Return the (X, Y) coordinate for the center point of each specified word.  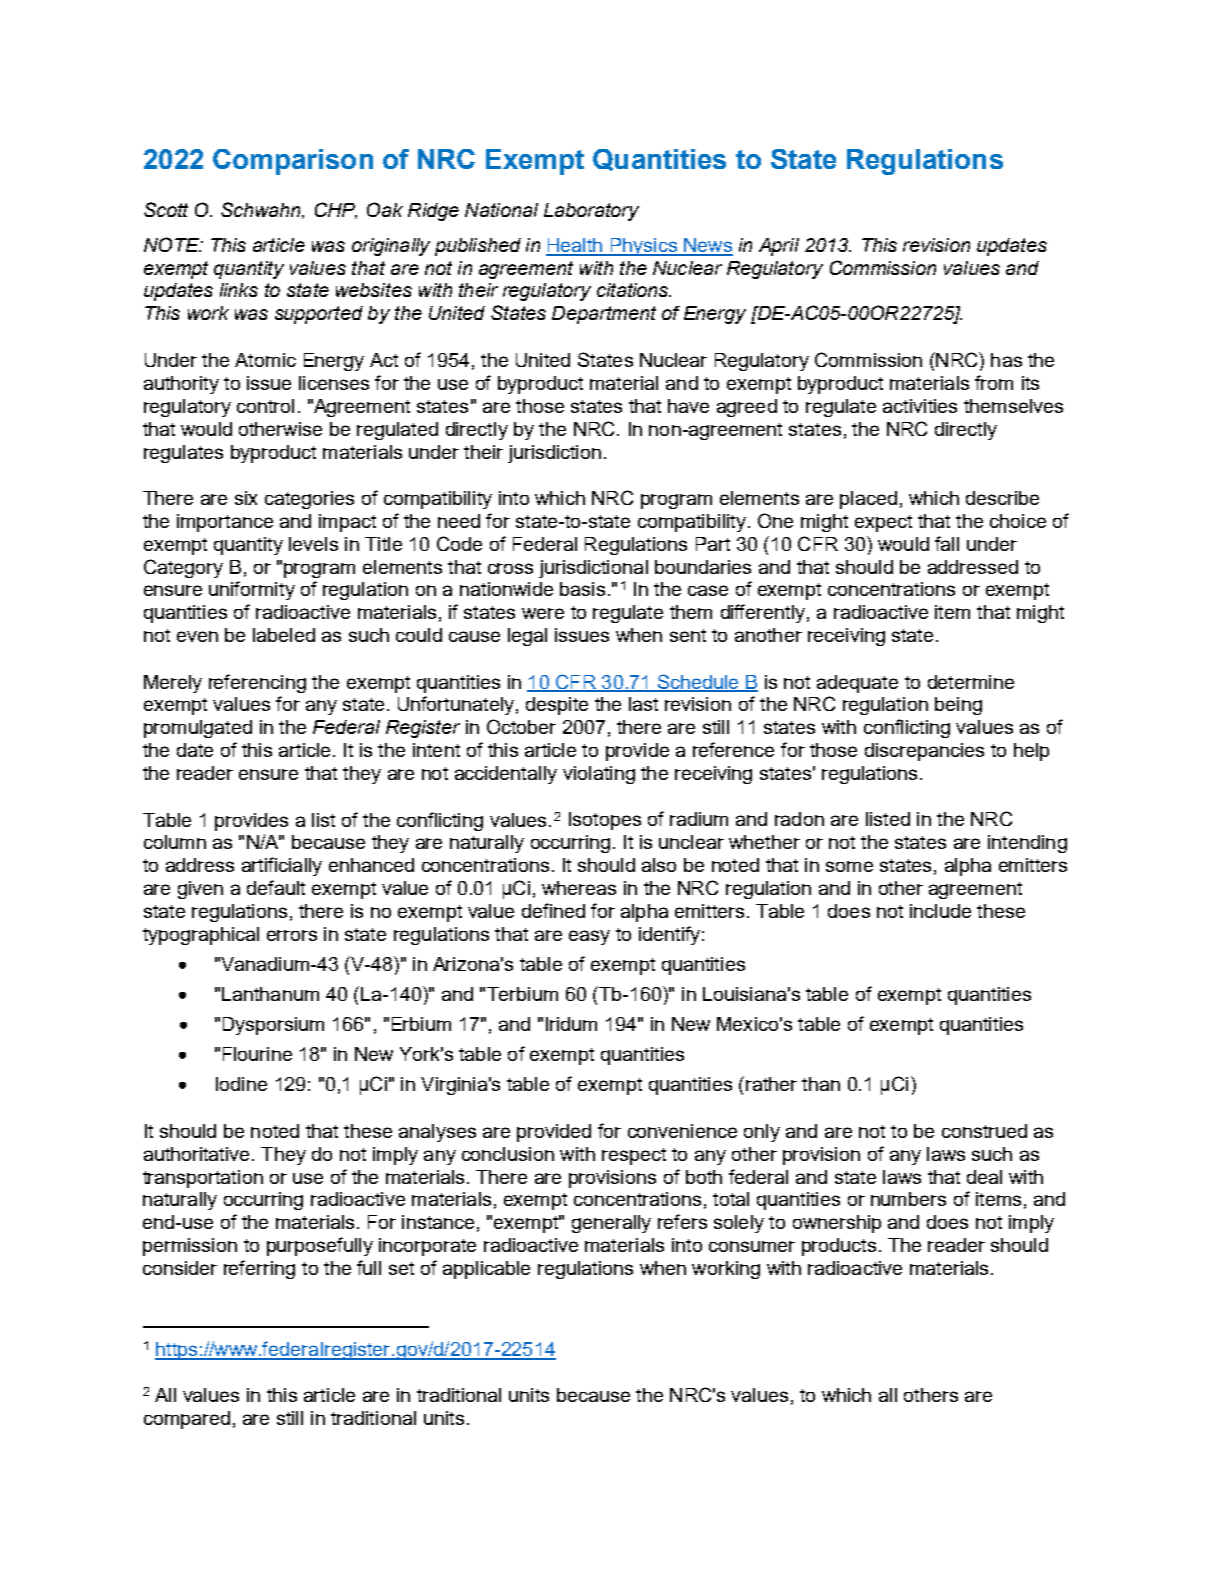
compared (187, 1420)
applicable (486, 1270)
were (543, 613)
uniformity (252, 590)
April (779, 247)
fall (947, 543)
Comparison (293, 162)
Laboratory (591, 212)
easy (589, 937)
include (940, 911)
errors (292, 935)
